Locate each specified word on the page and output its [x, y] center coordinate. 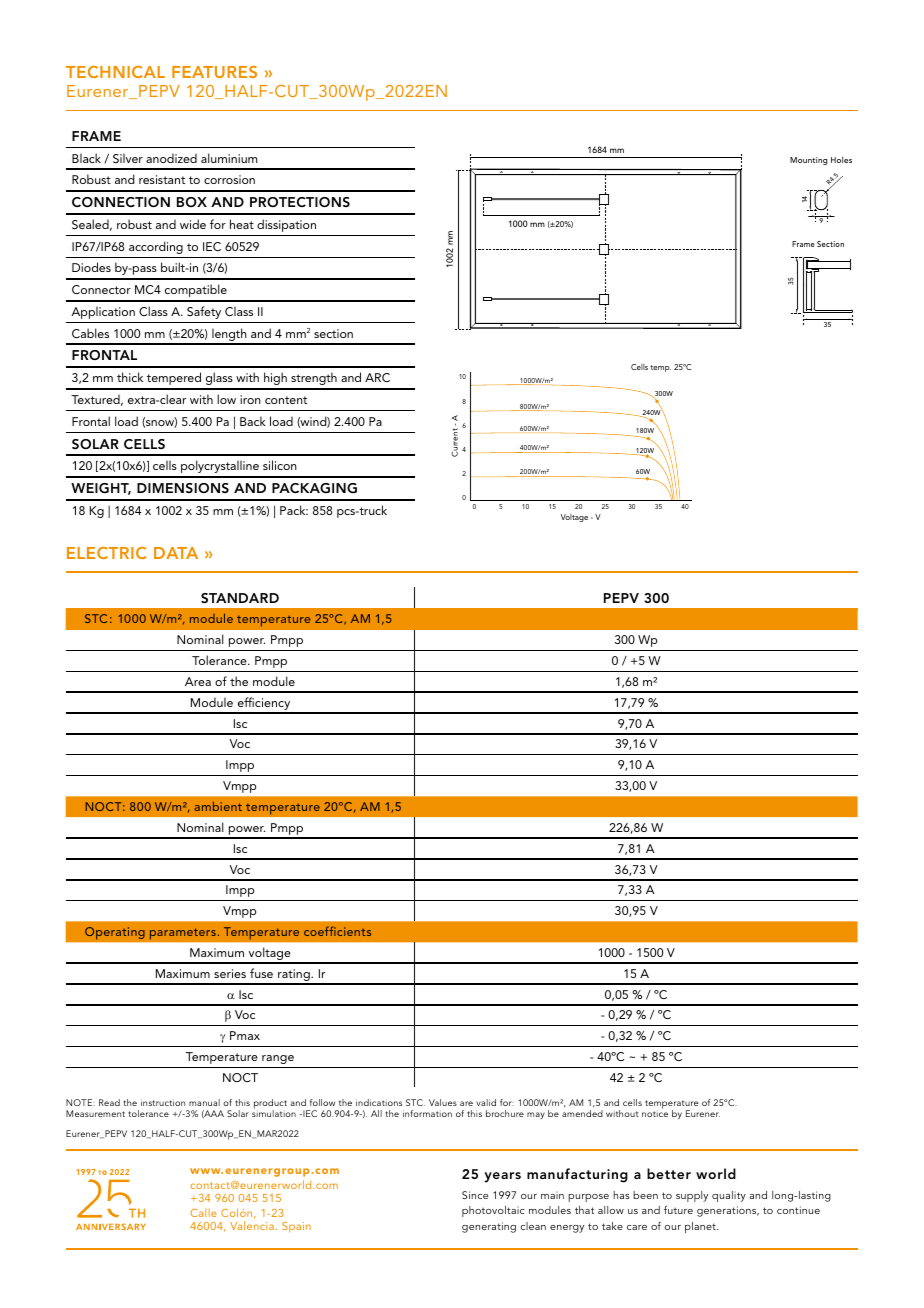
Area [198, 681]
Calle [204, 1212]
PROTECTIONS [300, 202]
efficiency [264, 705]
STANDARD [240, 598]
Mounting [808, 161]
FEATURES [214, 72]
